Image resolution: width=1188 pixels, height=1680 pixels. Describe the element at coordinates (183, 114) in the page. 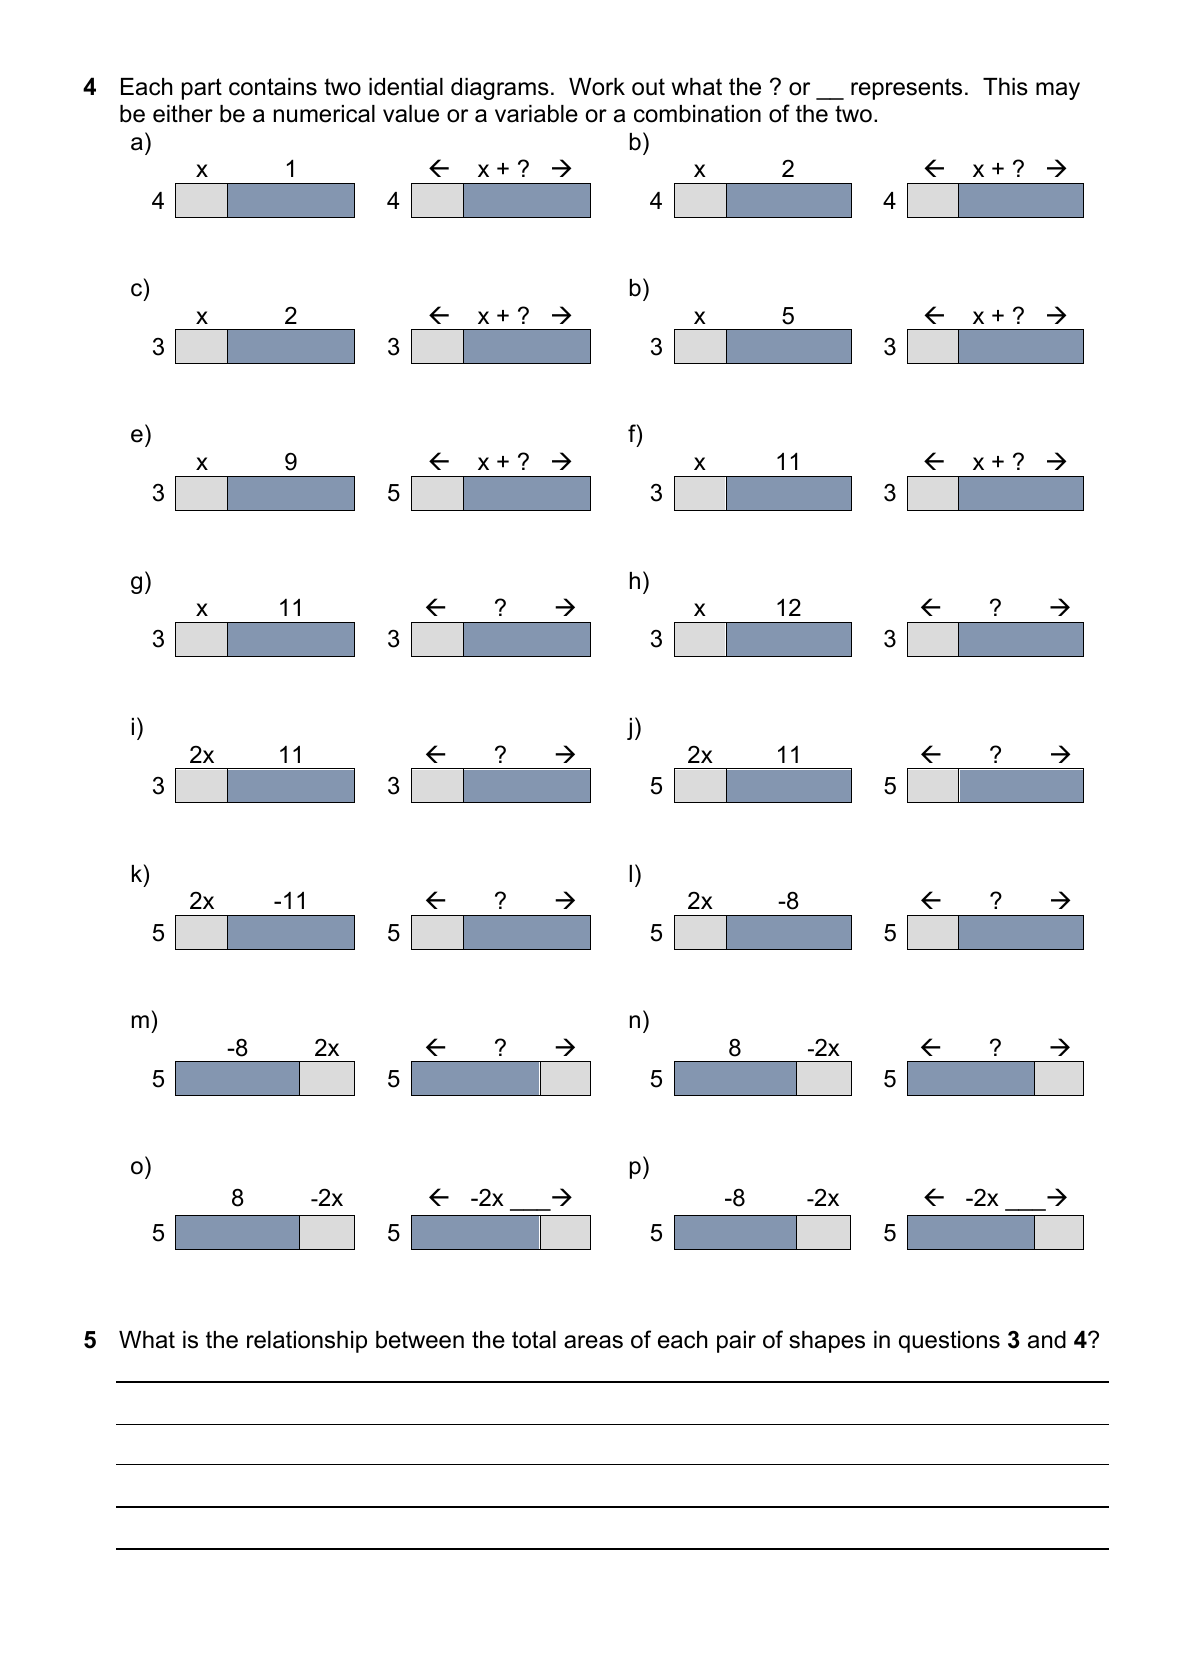

I see `either` at that location.
